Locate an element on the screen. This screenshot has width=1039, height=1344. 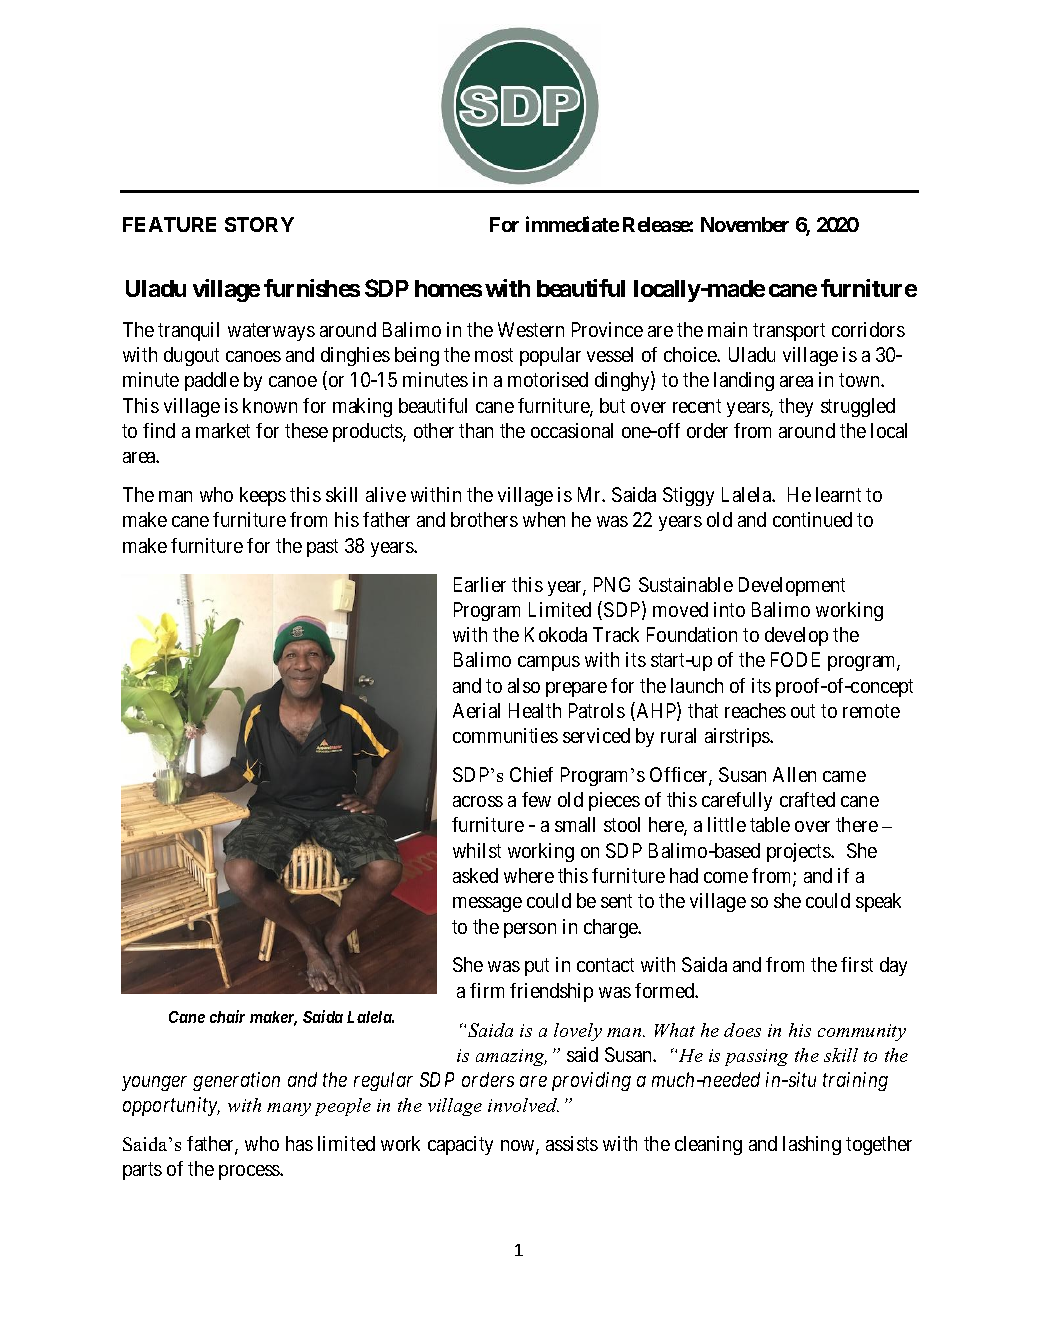
when is located at coordinates (544, 519).
